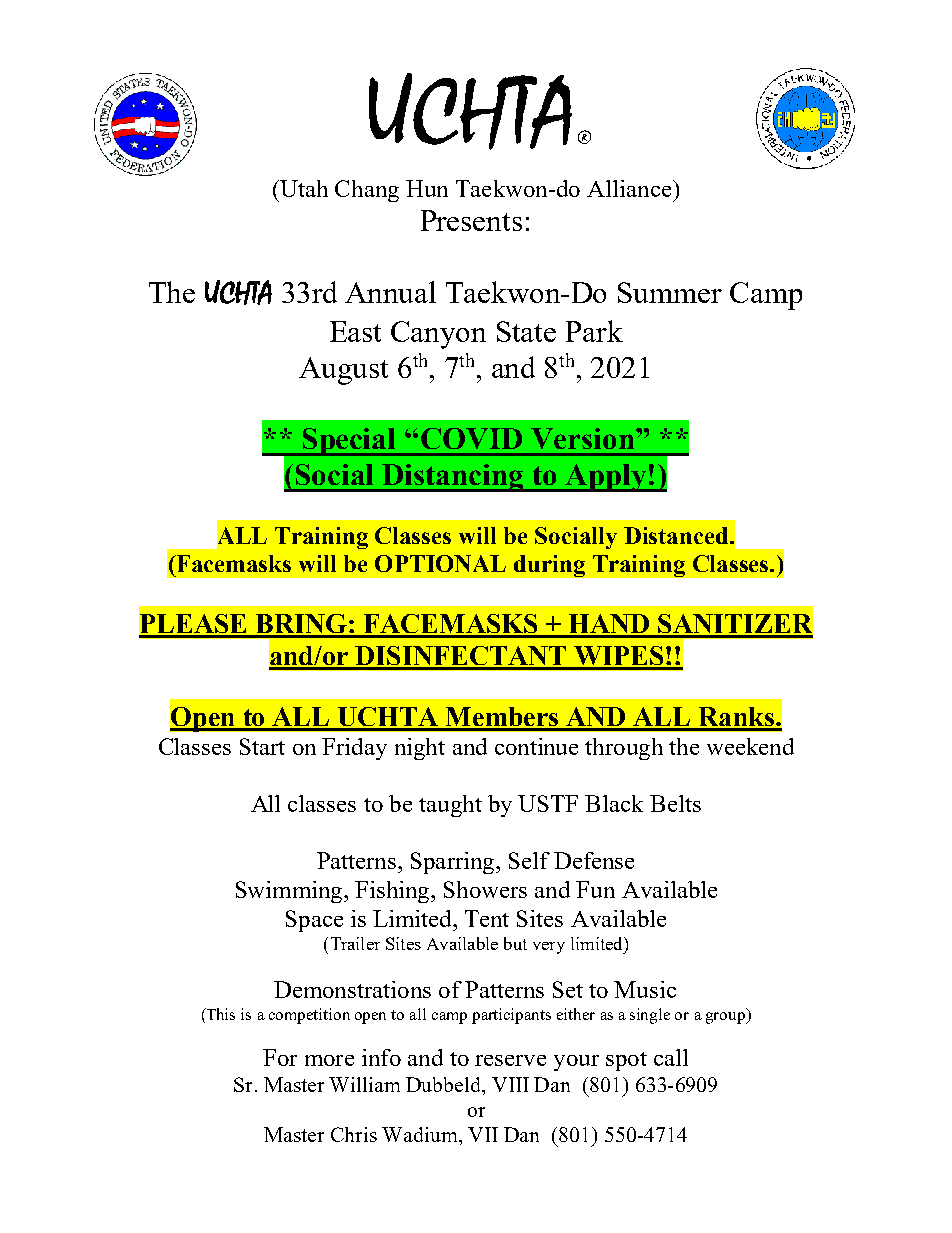 Image resolution: width=952 pixels, height=1233 pixels. What do you see at coordinates (671, 1057) in the screenshot?
I see `call` at bounding box center [671, 1057].
